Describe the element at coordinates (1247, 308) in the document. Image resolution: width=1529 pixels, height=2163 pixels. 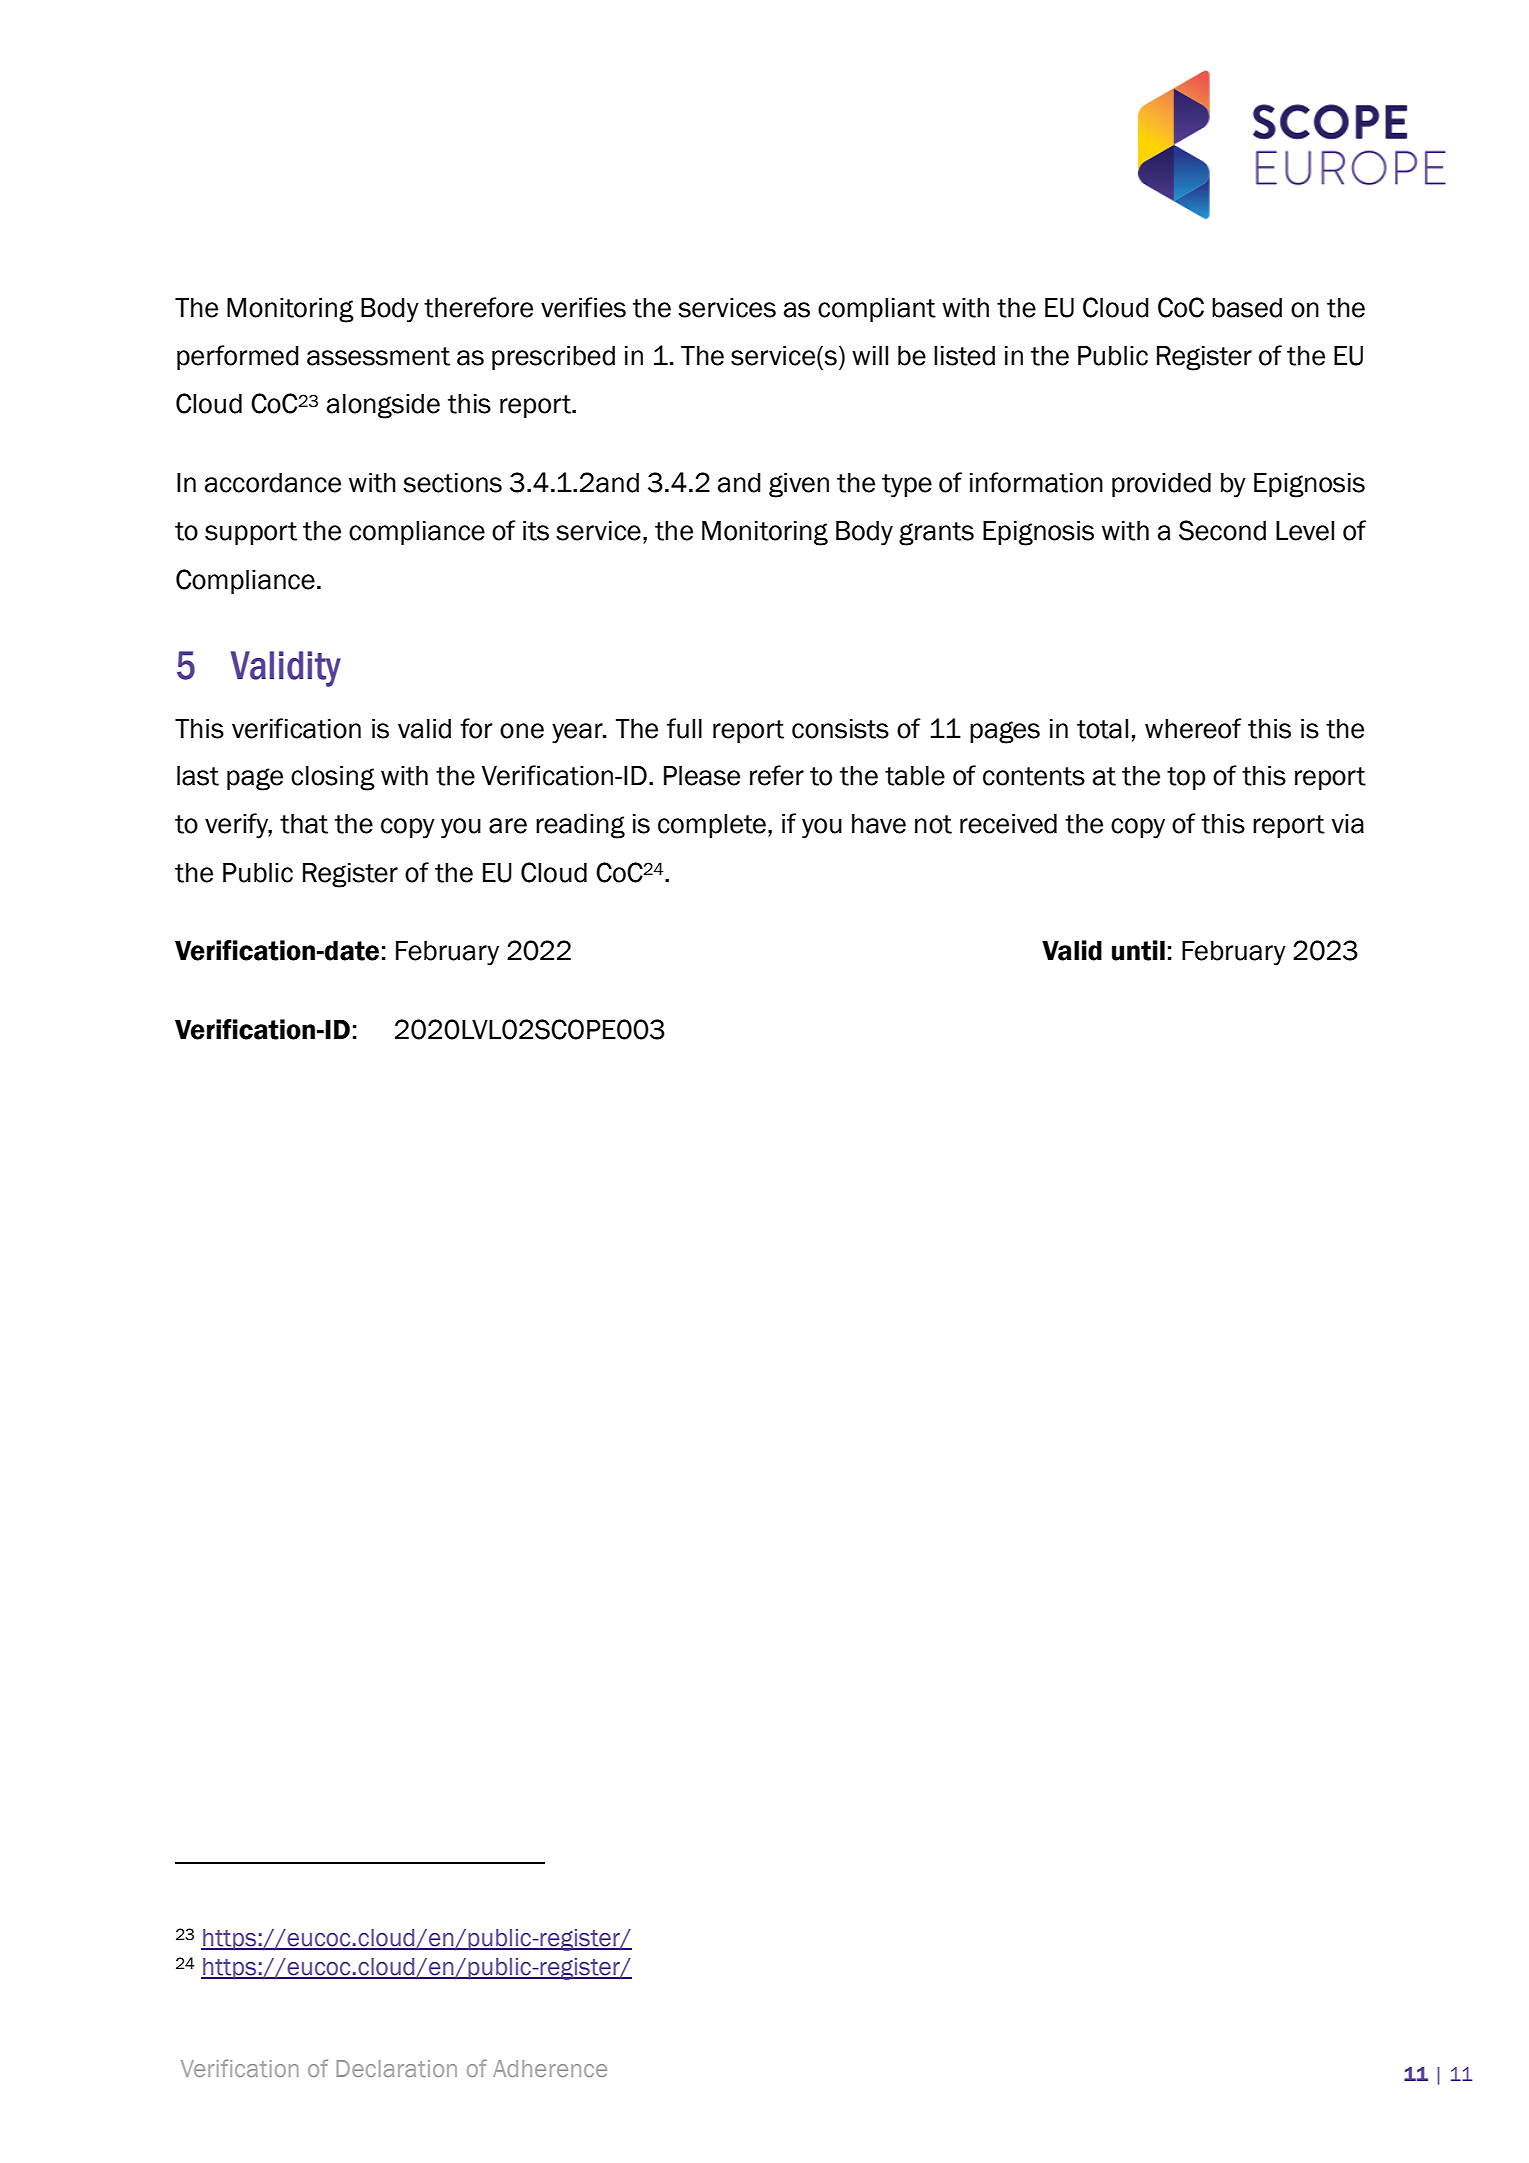
I see `based` at that location.
